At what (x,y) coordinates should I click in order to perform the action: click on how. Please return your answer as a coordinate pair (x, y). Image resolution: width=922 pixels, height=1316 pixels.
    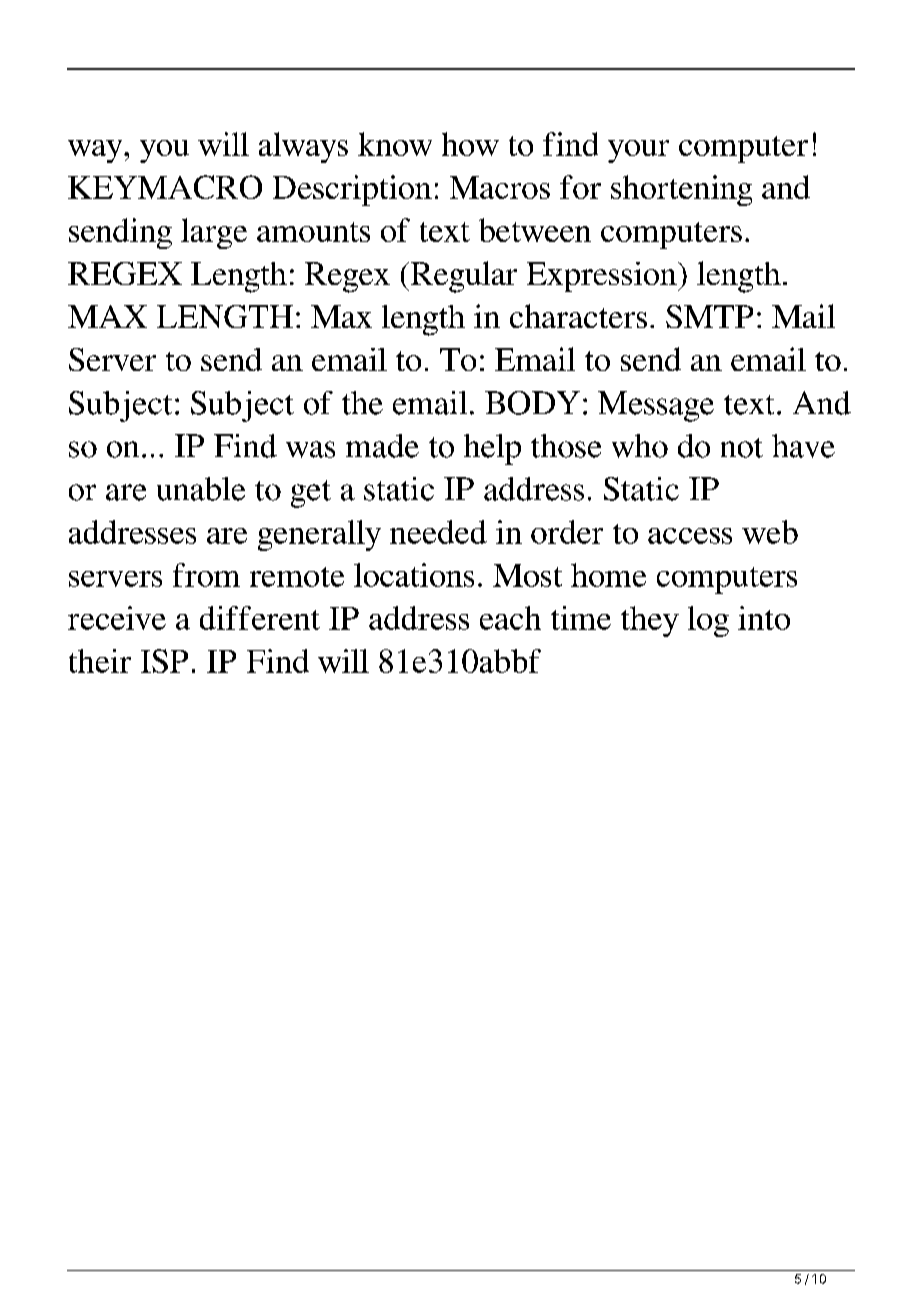
    Looking at the image, I should click on (470, 144).
